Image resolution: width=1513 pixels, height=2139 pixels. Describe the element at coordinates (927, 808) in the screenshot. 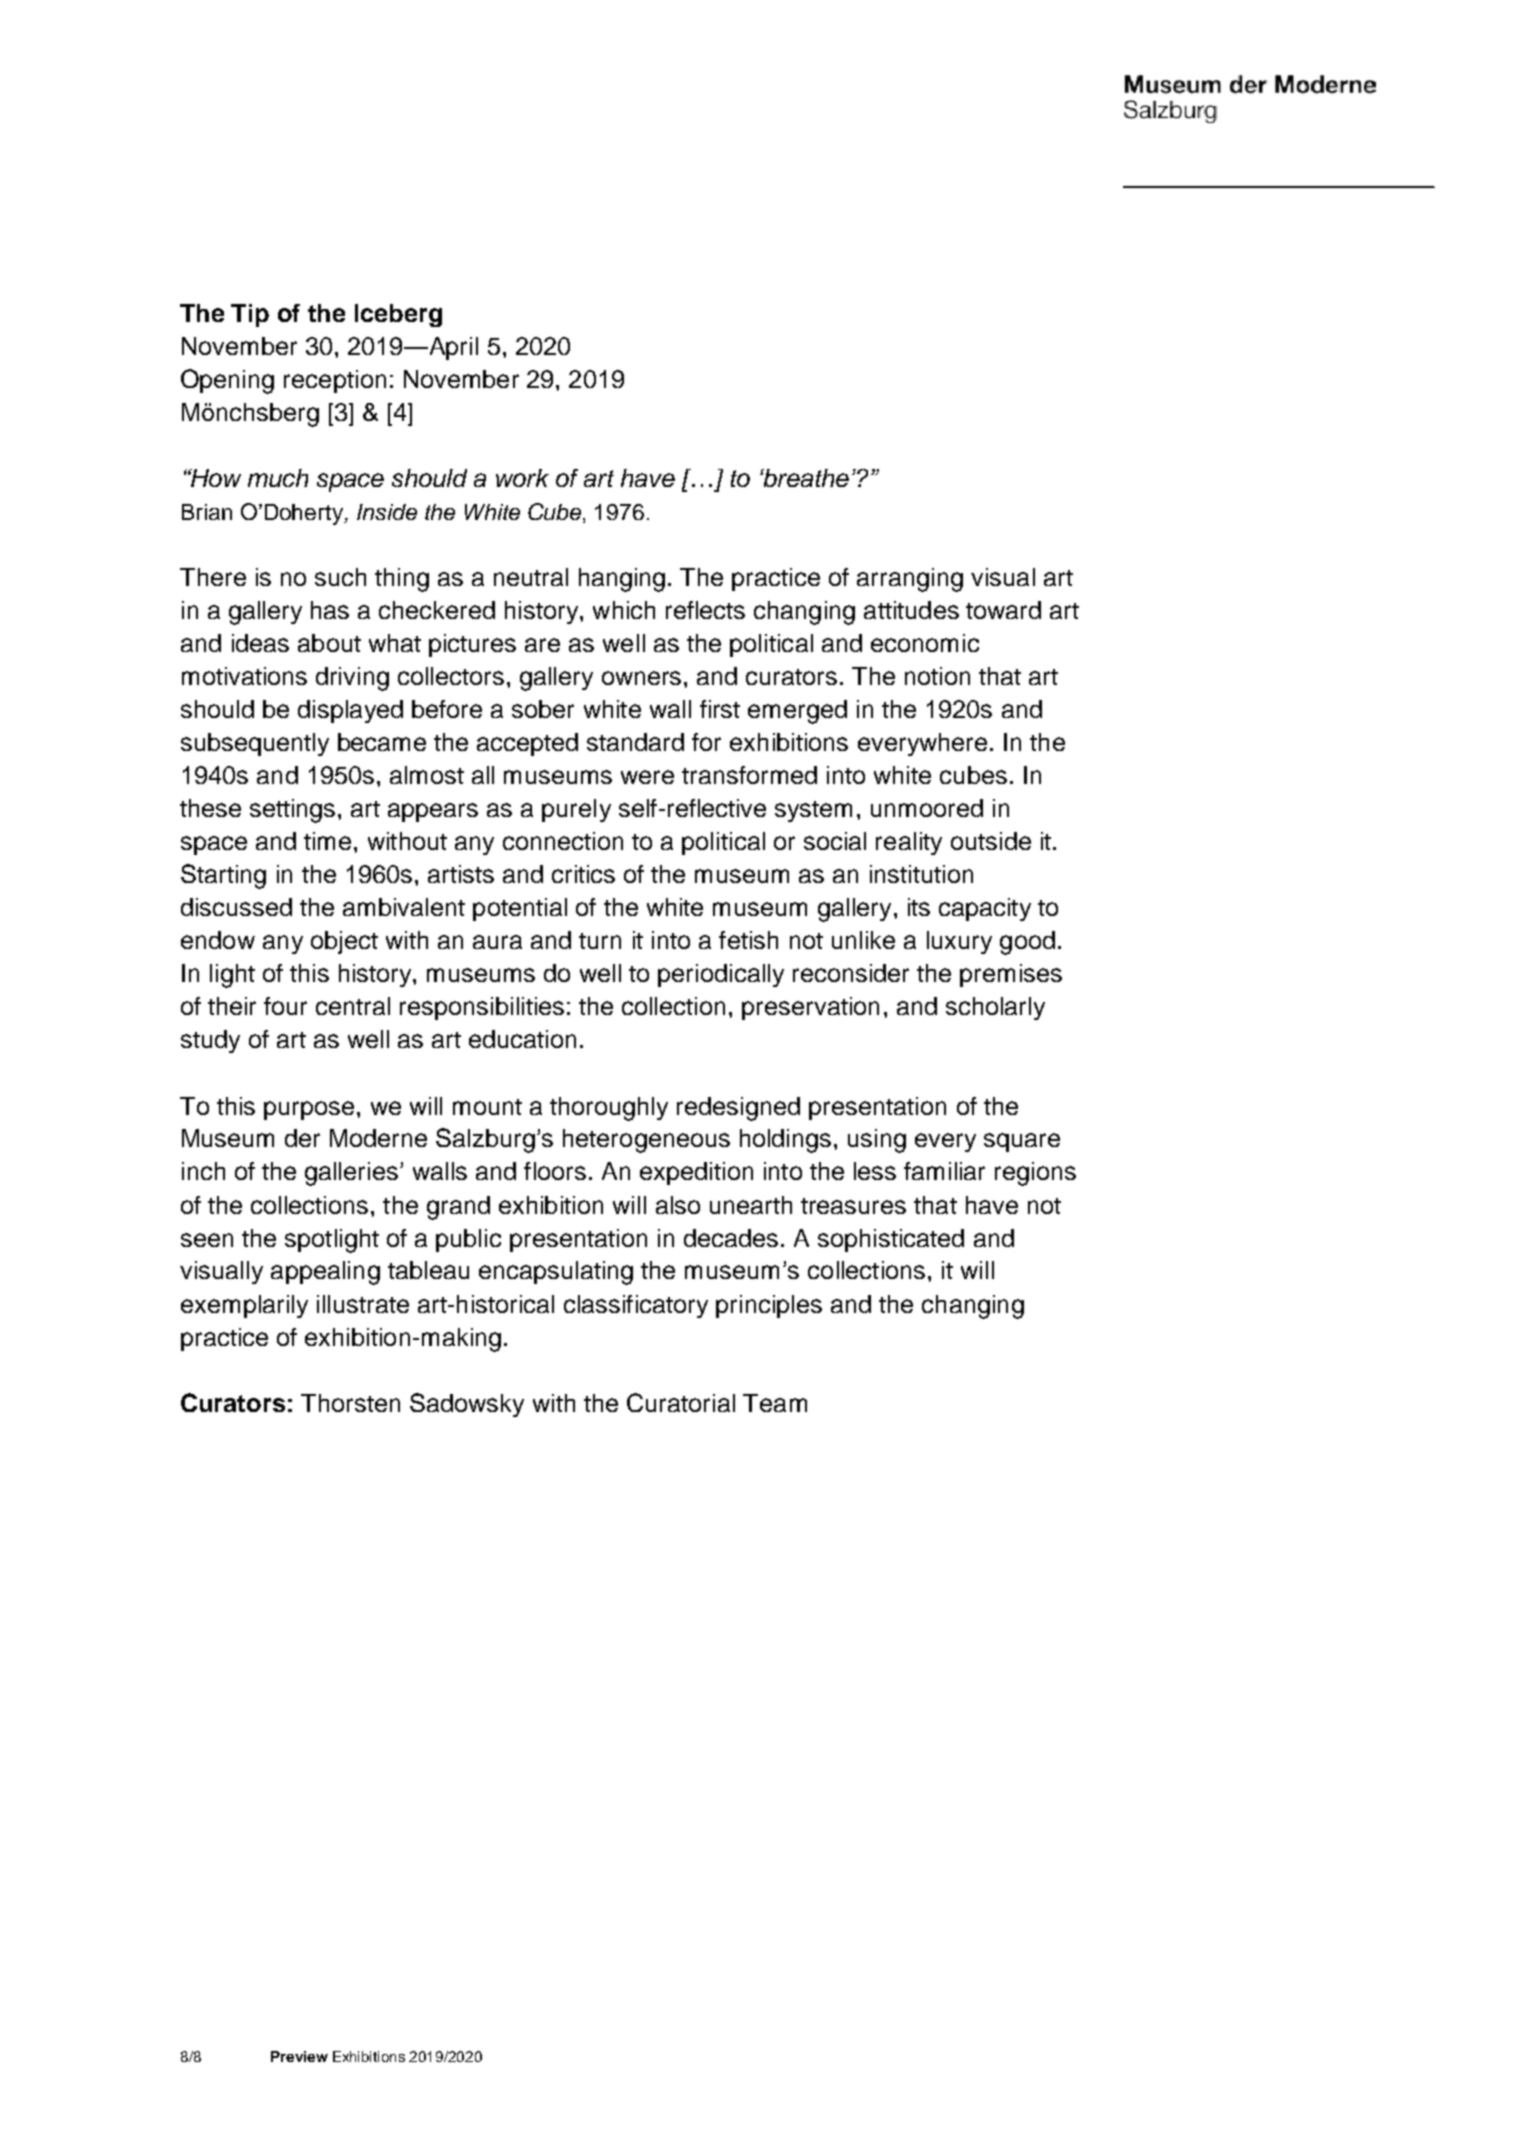

I see `unmoored` at that location.
